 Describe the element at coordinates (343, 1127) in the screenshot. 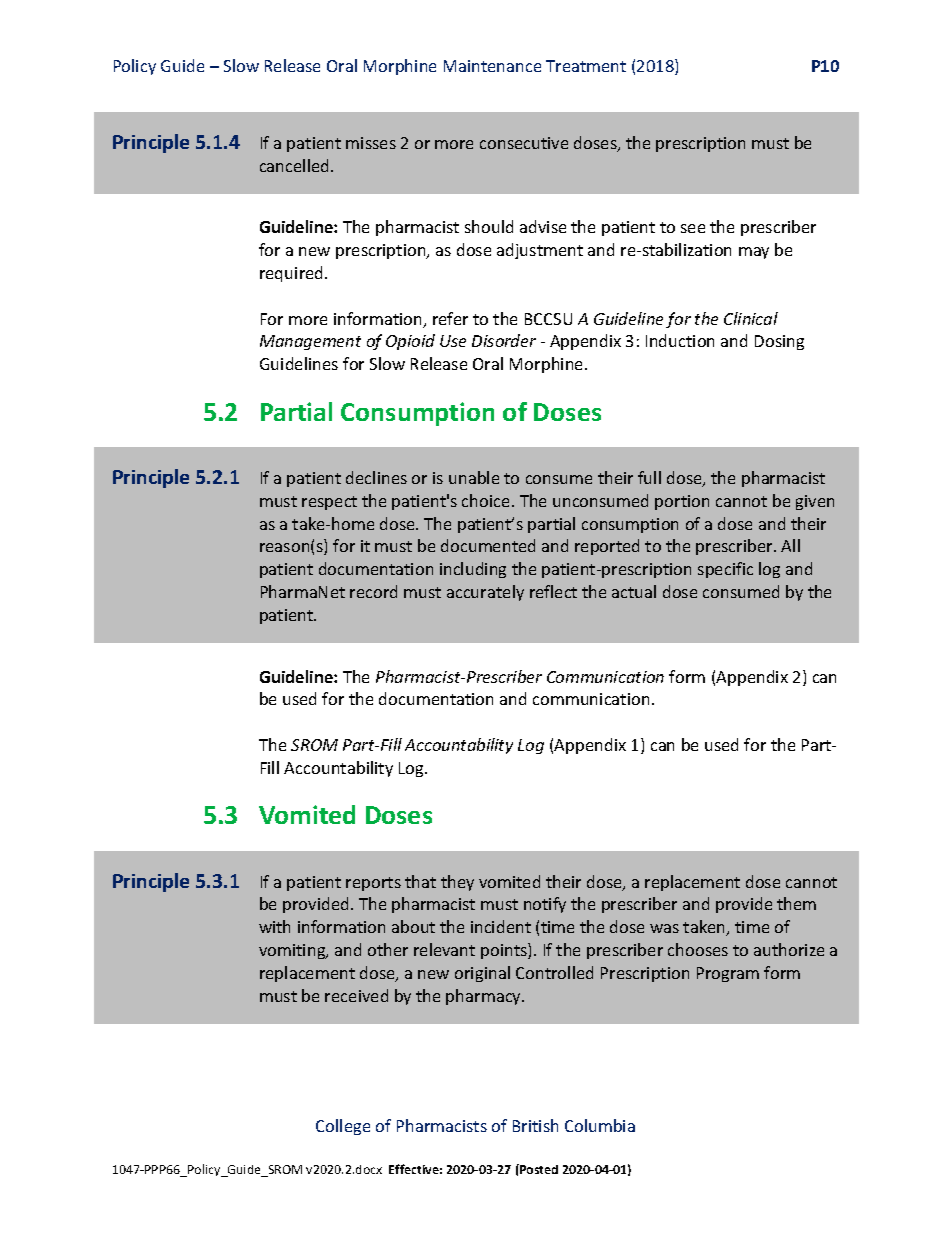

I see `College` at that location.
